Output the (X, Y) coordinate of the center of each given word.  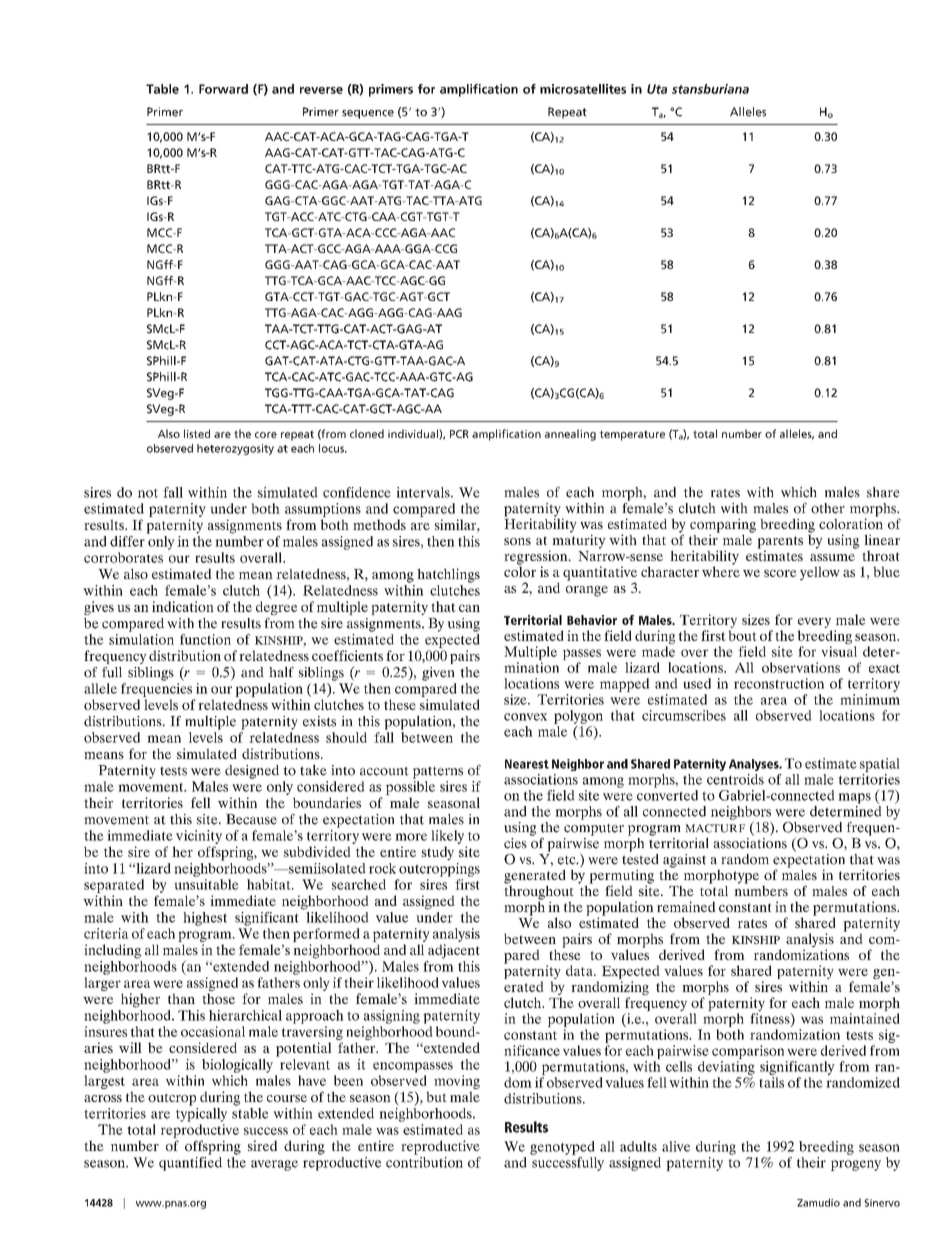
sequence (368, 114)
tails (771, 1082)
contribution (424, 1161)
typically (201, 1113)
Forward (223, 89)
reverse (321, 90)
